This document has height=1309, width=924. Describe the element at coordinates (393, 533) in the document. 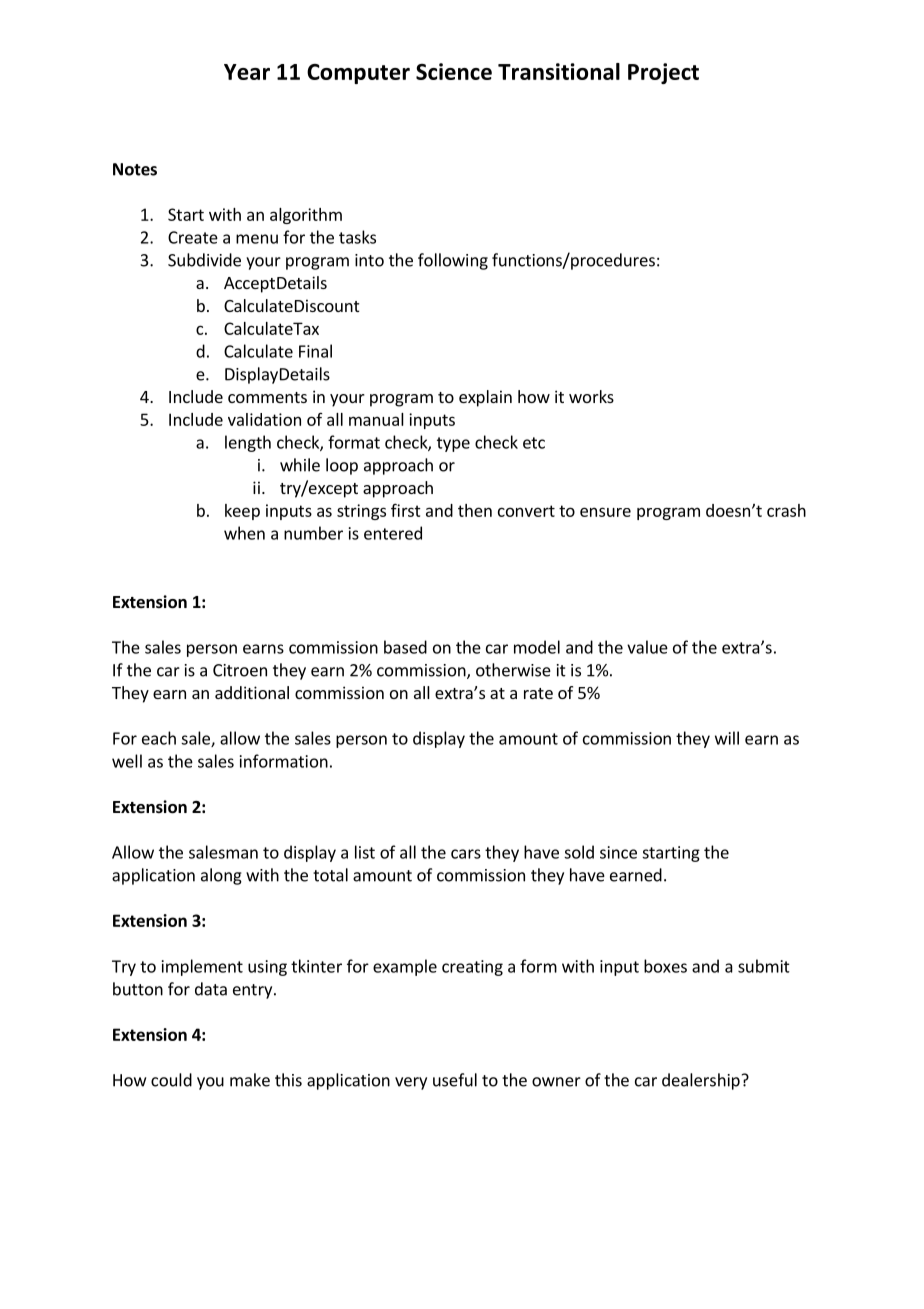

I see `entered` at that location.
